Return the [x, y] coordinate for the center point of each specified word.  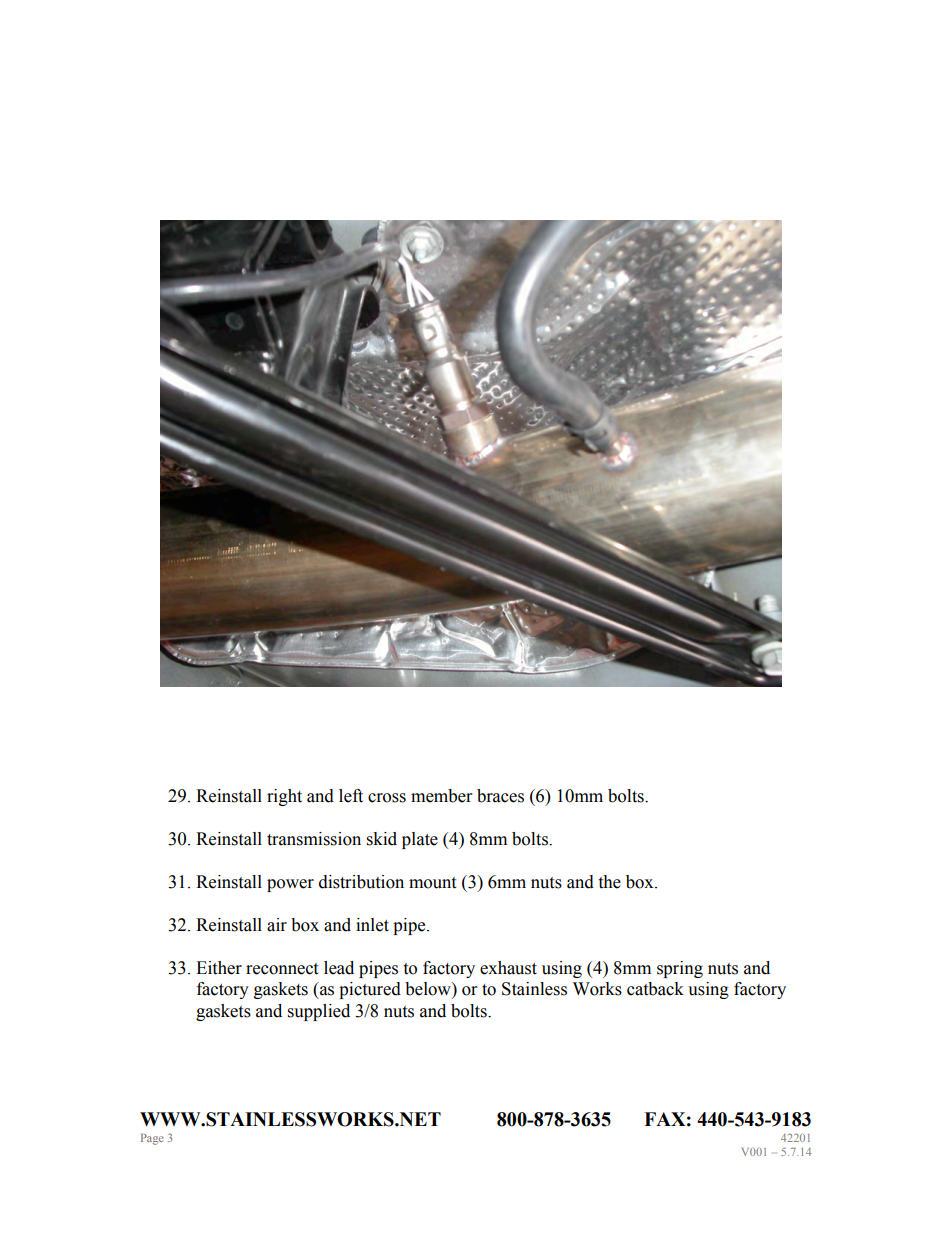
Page [152, 1139]
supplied [319, 1012]
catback [655, 989]
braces [500, 796]
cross [387, 798]
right [284, 797]
